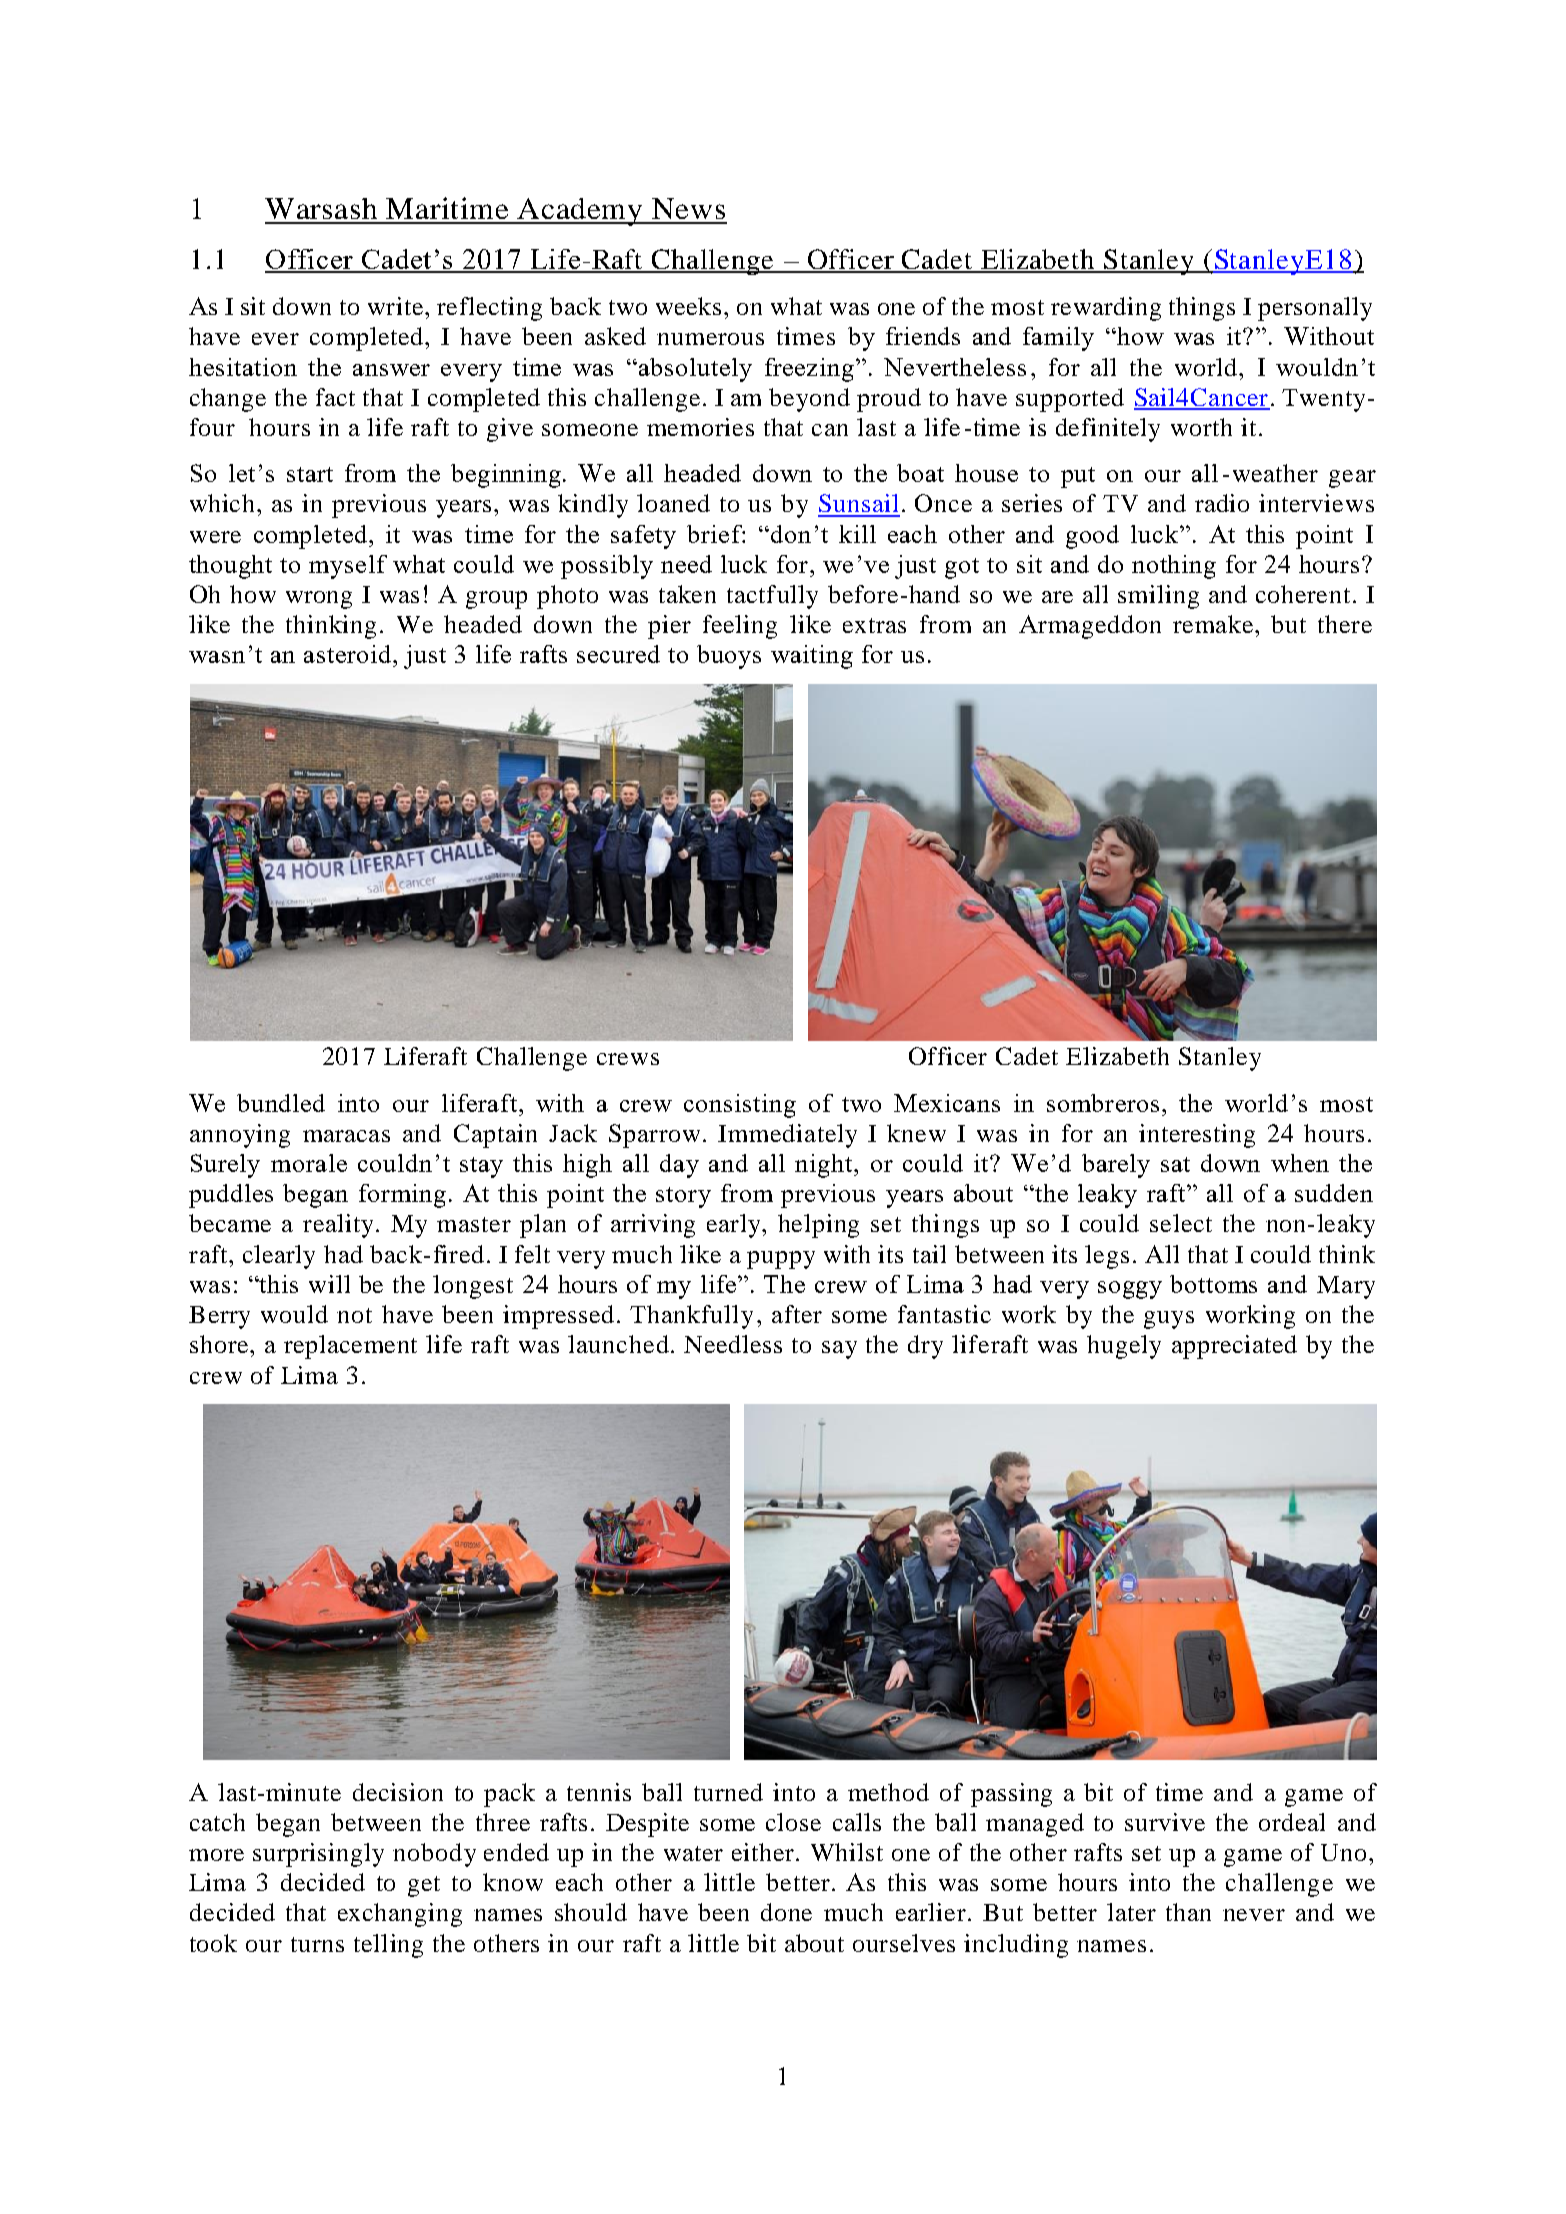  Describe the element at coordinates (400, 1915) in the screenshot. I see `exchanging` at that location.
